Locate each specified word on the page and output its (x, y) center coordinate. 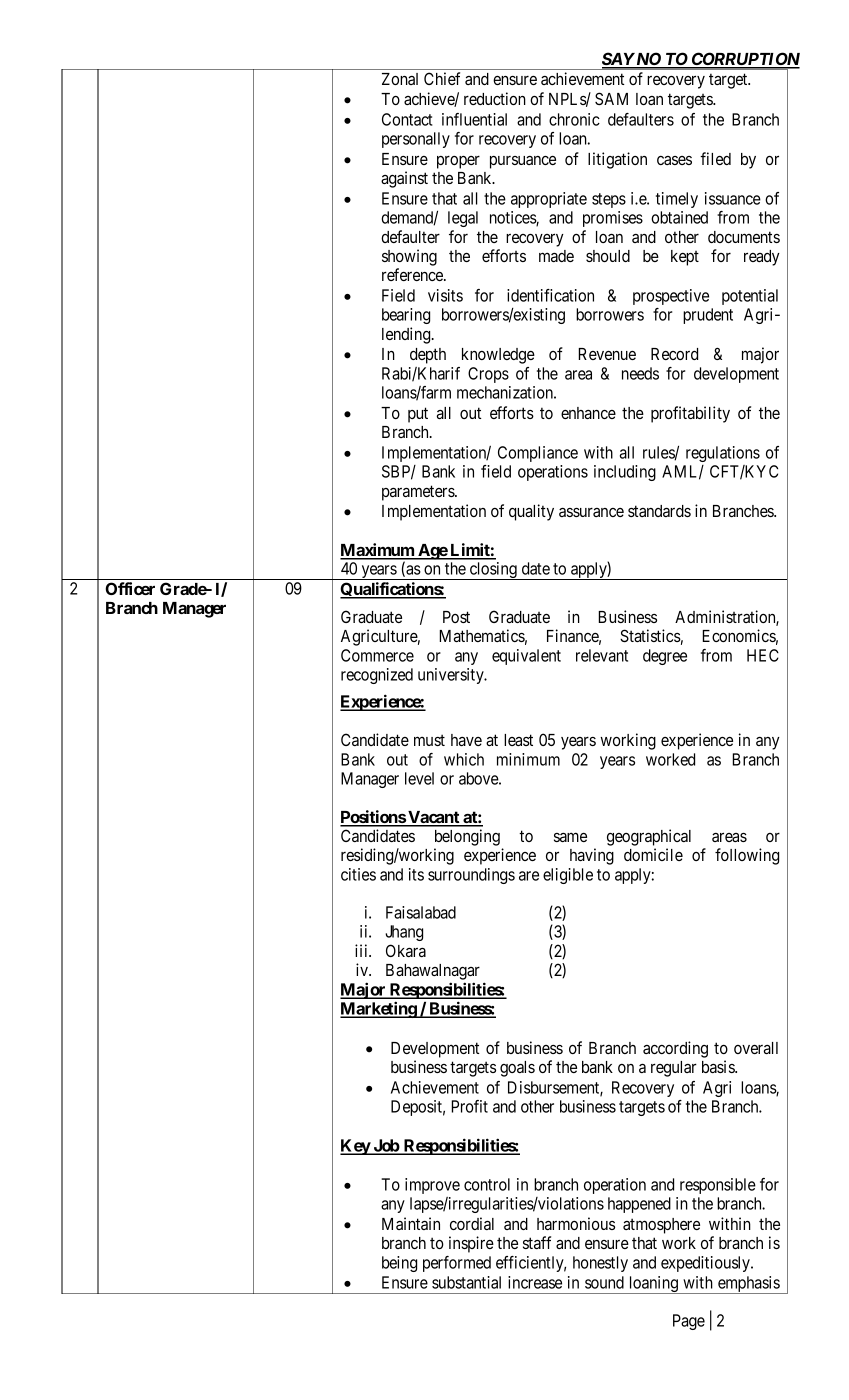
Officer (130, 588)
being (399, 1264)
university (452, 676)
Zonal (400, 79)
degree (665, 657)
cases (674, 160)
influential (474, 119)
